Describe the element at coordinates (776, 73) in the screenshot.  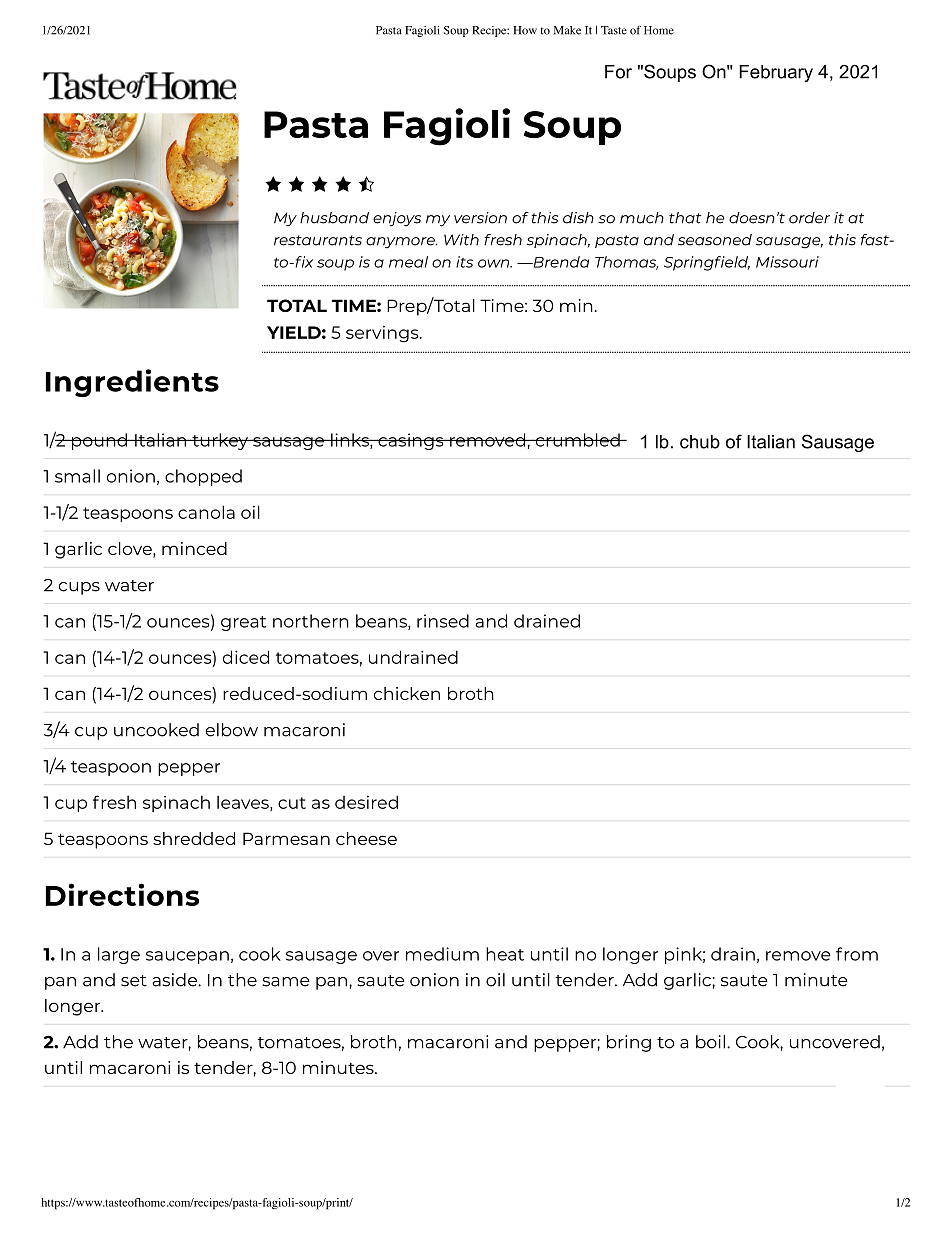
I see `February` at that location.
